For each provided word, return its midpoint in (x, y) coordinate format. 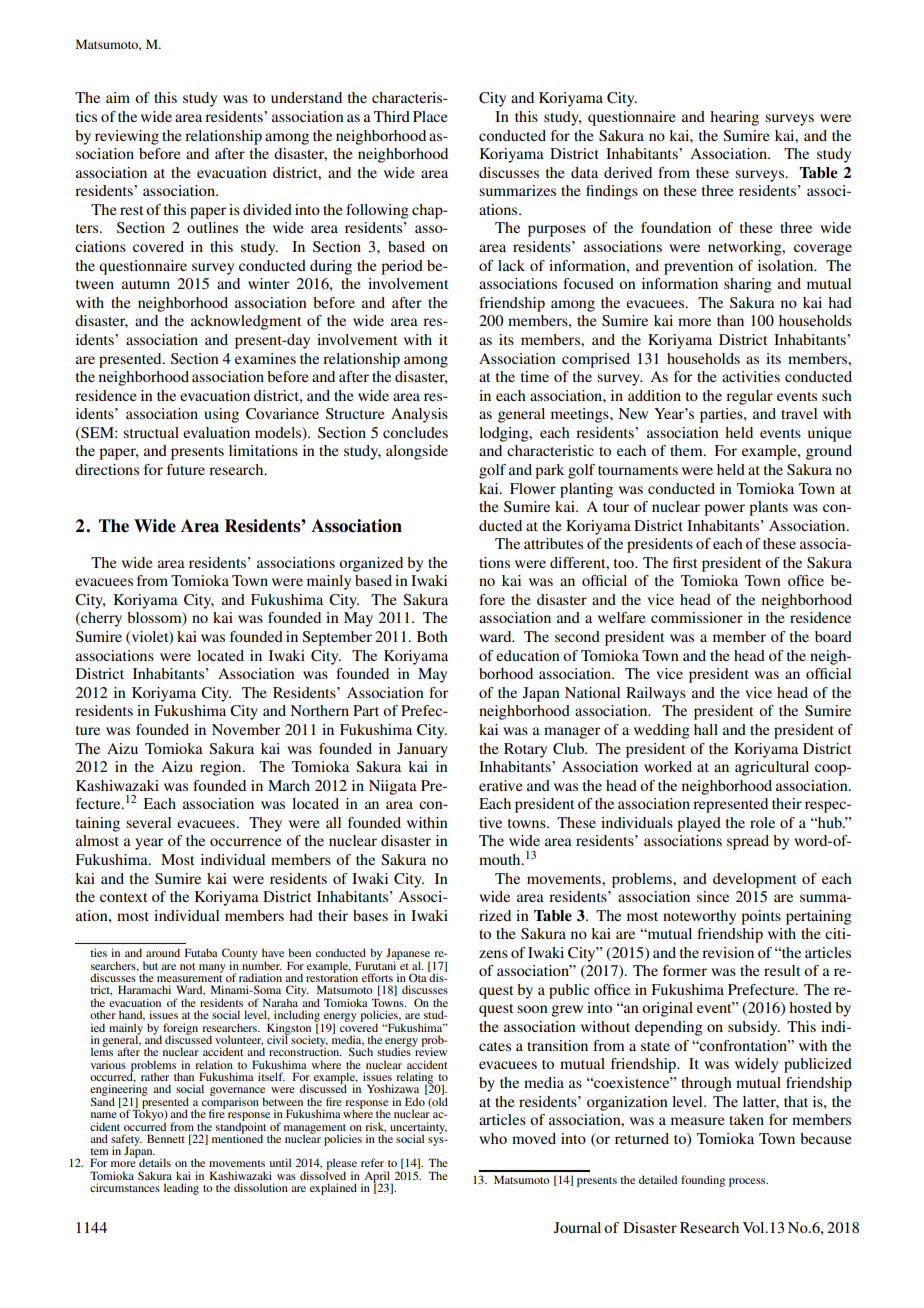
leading (181, 1189)
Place (430, 116)
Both (432, 636)
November (246, 729)
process (748, 1182)
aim (118, 97)
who (493, 1138)
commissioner (697, 617)
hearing (734, 118)
